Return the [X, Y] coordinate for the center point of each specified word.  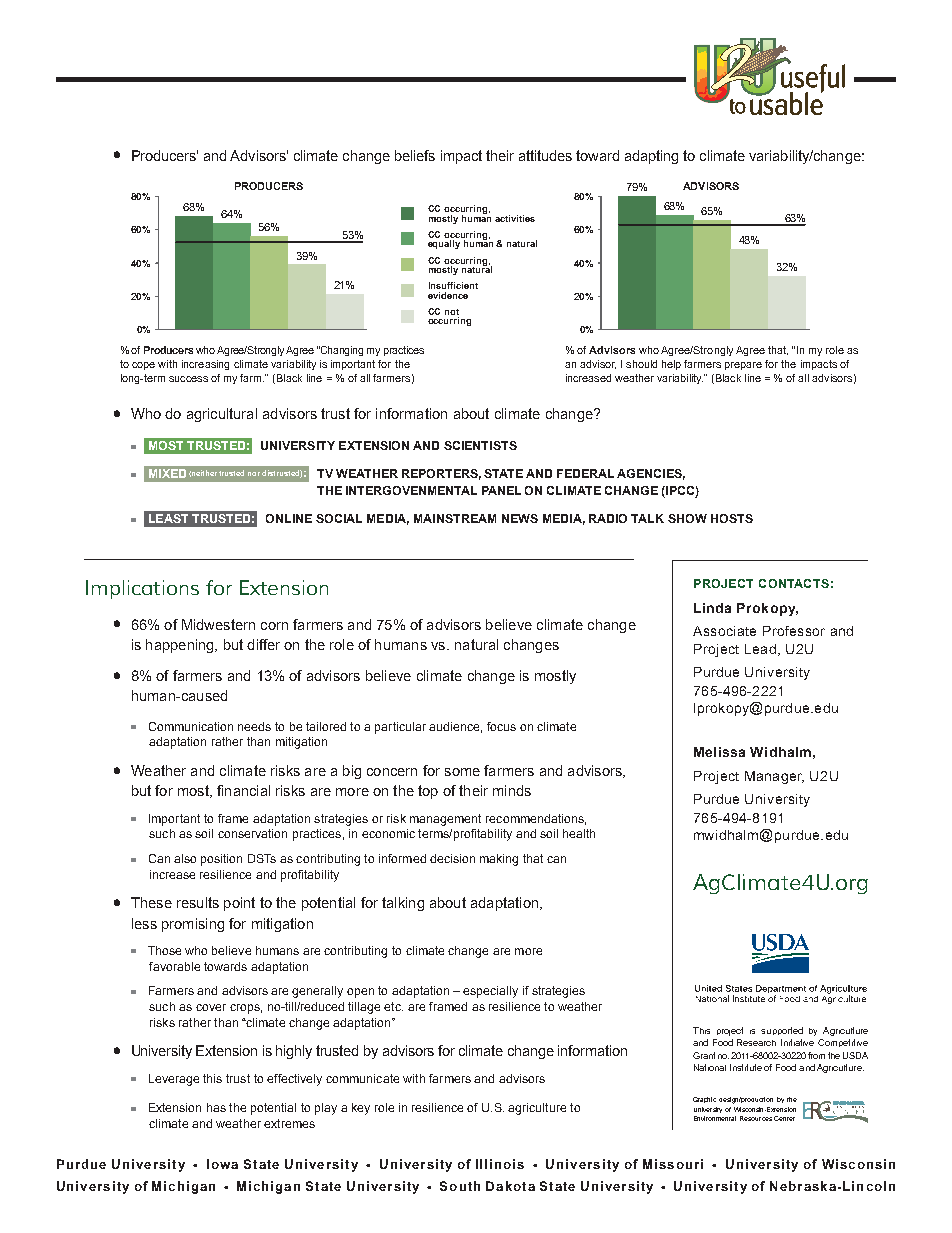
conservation [252, 833]
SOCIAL [339, 518]
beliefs [415, 155]
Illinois [500, 1164]
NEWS [520, 518]
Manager [774, 777]
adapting [651, 157]
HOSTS [732, 518]
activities [515, 218]
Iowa [222, 1164]
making [499, 860]
